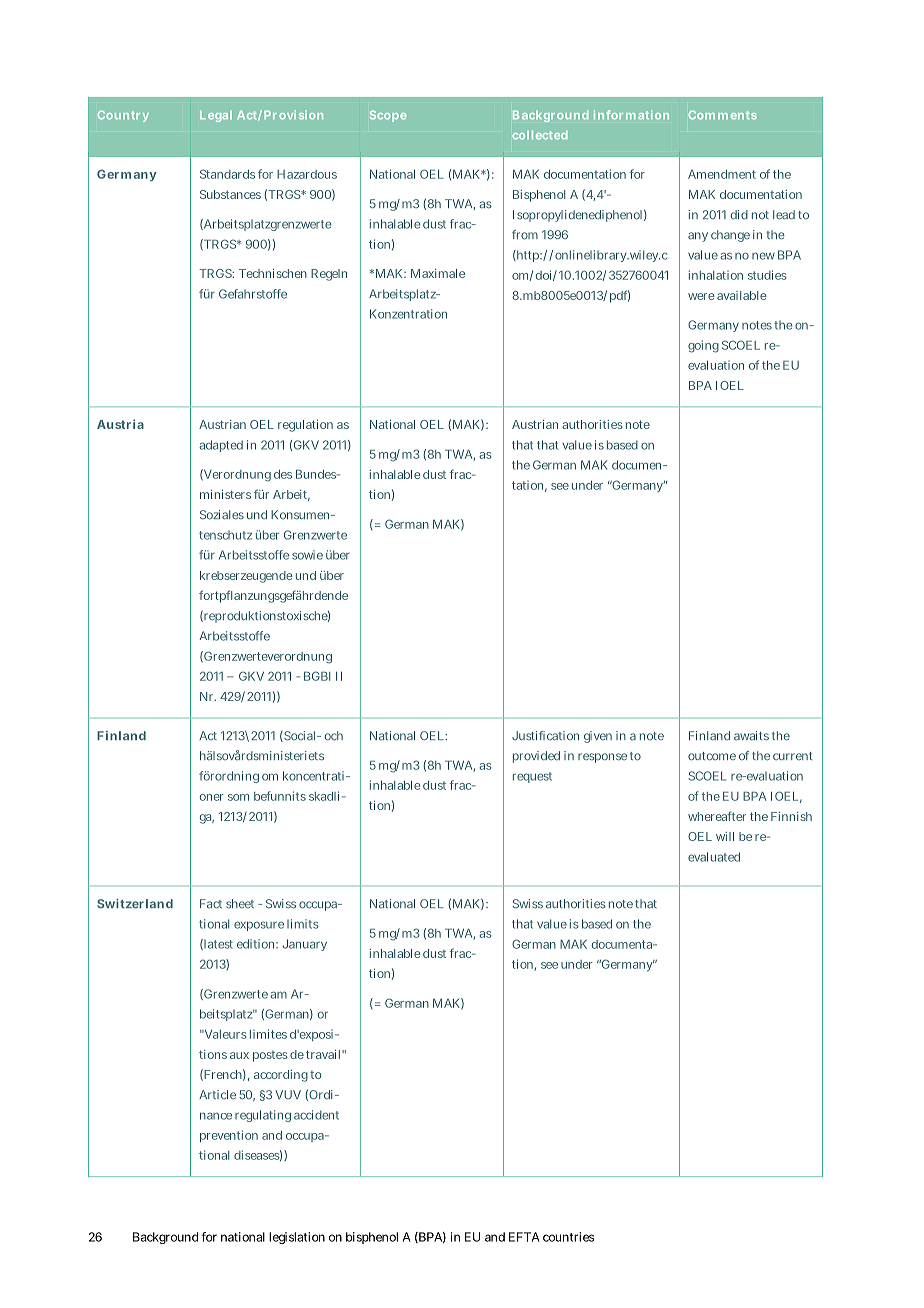 The height and width of the page is (1308, 924). What do you see at coordinates (240, 903) in the page?
I see `sheet` at bounding box center [240, 903].
